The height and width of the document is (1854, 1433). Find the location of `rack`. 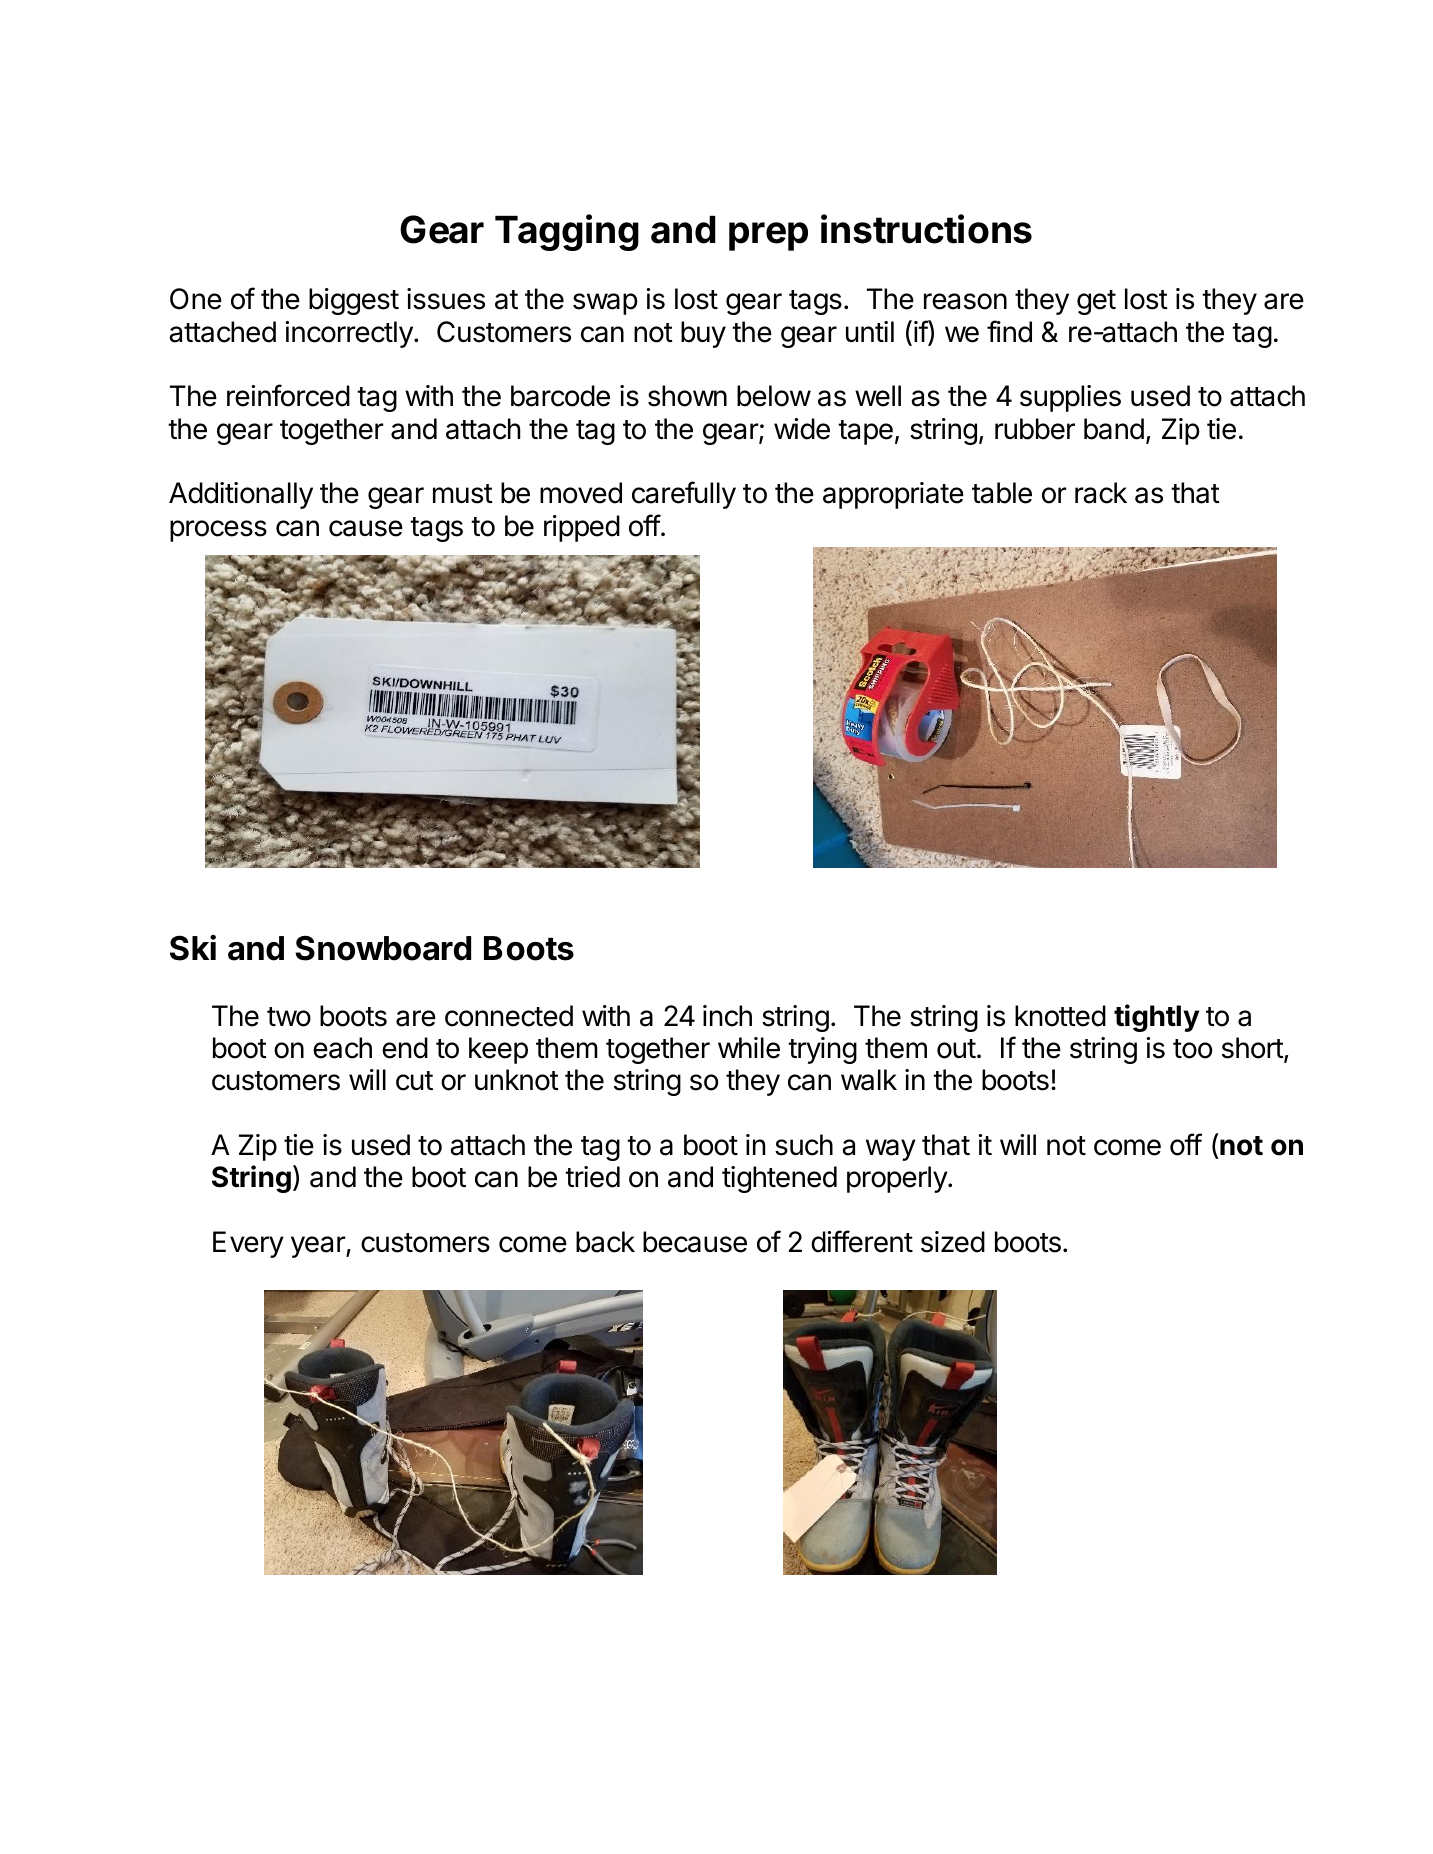

rack is located at coordinates (1101, 493).
